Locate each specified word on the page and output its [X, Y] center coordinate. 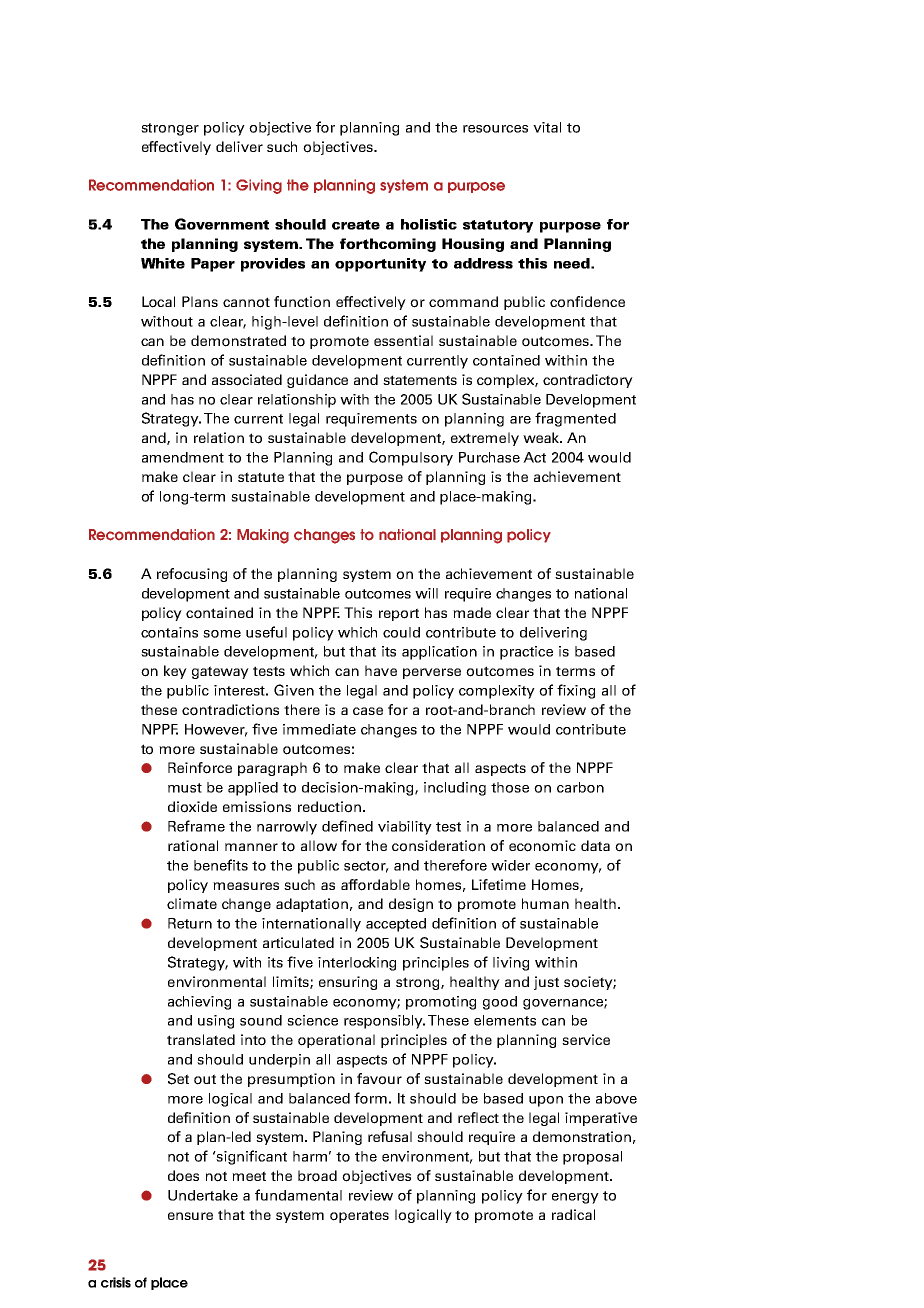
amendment [183, 457]
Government [222, 224]
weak [542, 437]
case [368, 711]
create [356, 225]
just [546, 983]
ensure [190, 1216]
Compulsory [411, 458]
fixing [576, 691]
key [175, 672]
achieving [199, 1003]
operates [359, 1216]
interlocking [357, 964]
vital [547, 127]
